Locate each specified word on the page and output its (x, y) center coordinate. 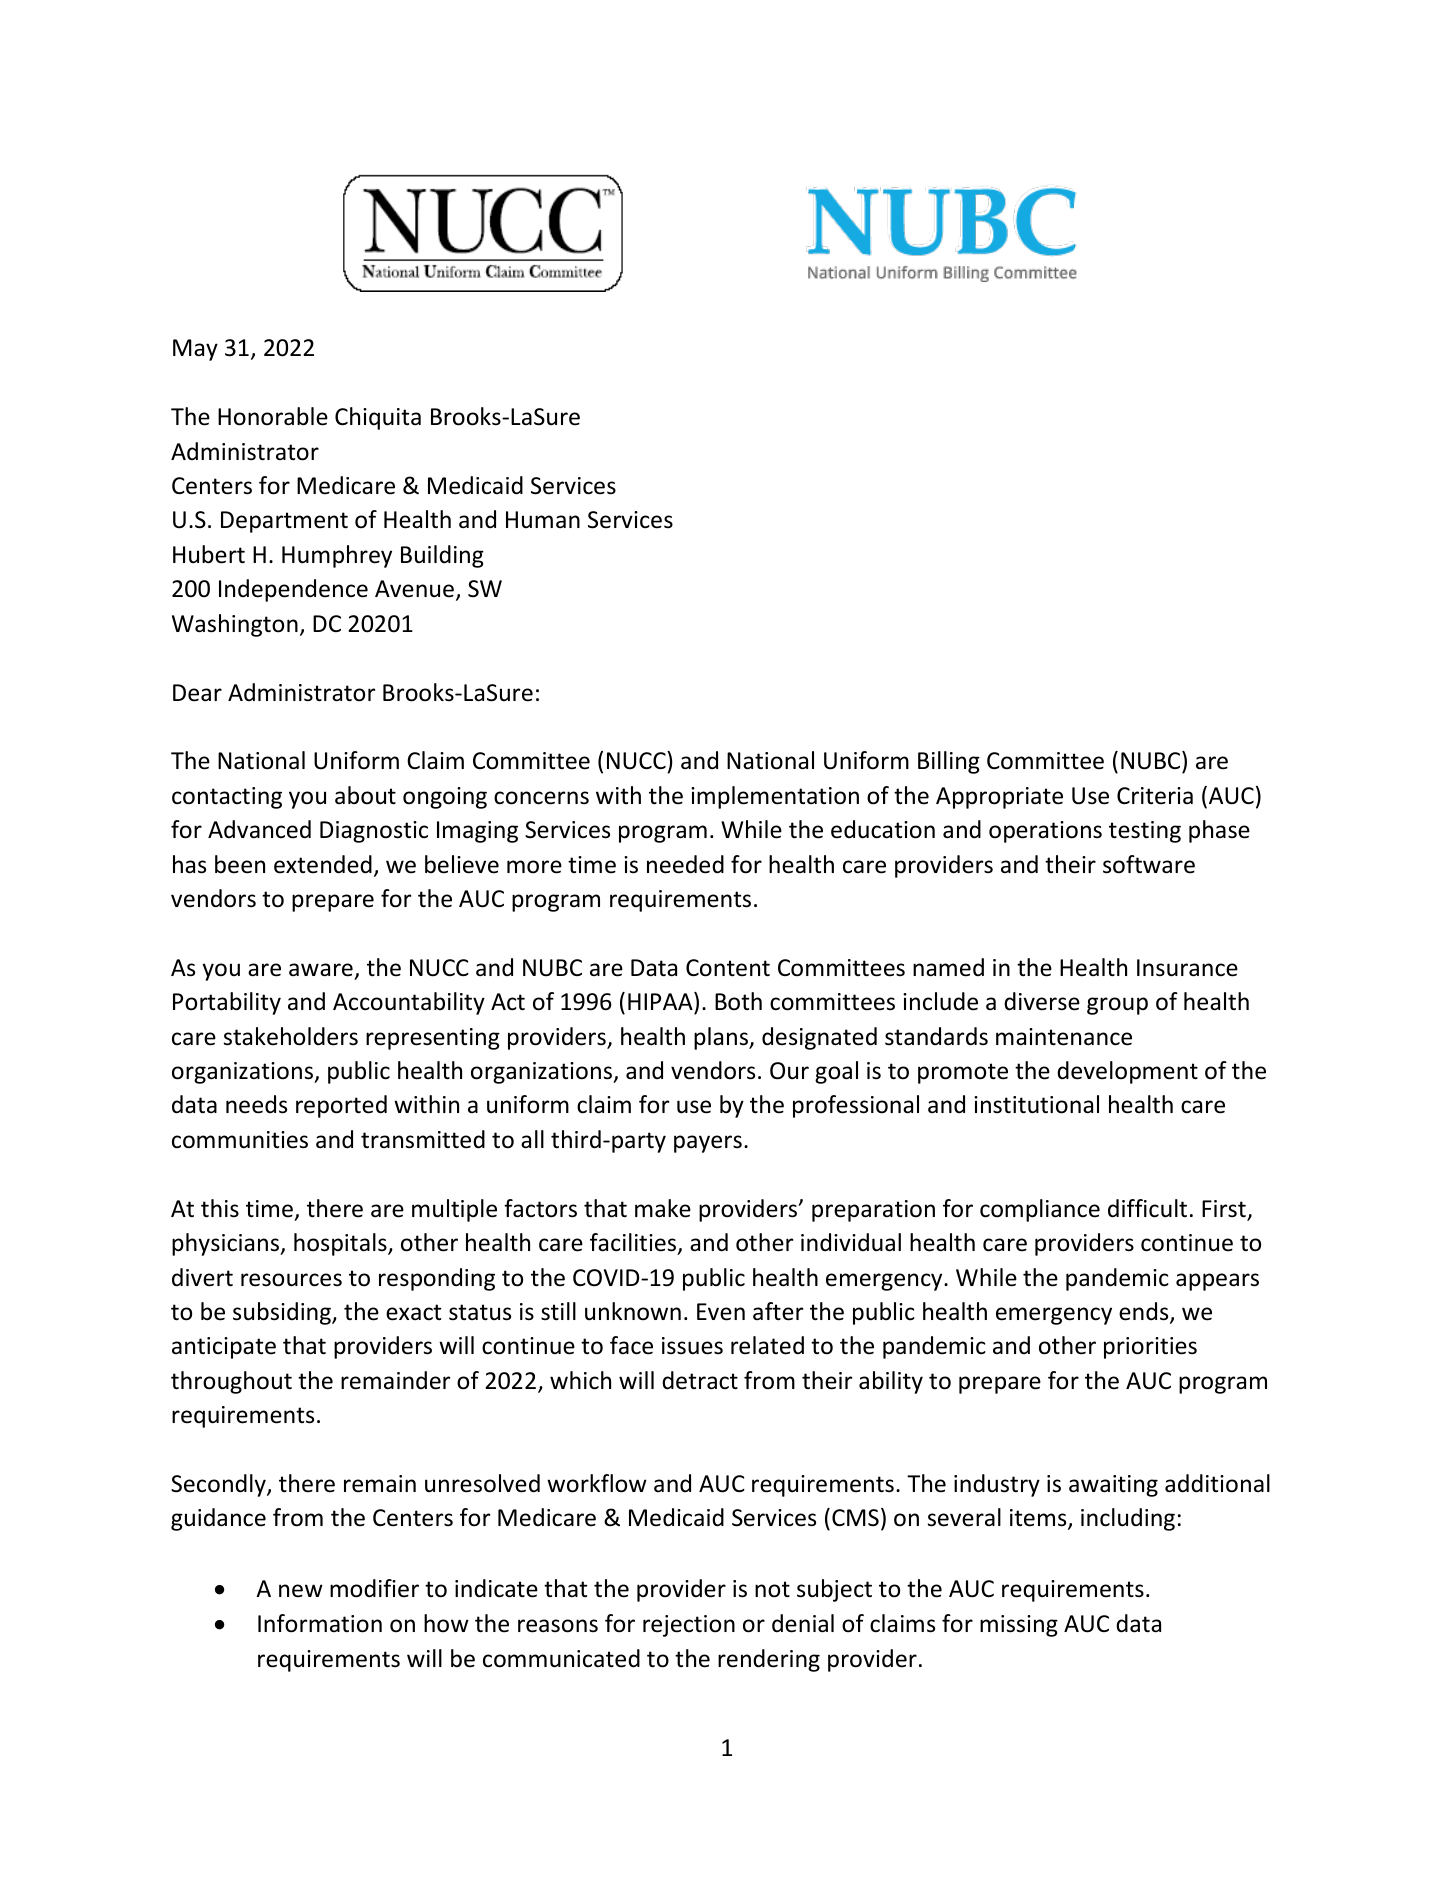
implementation (775, 797)
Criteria (1155, 796)
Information (320, 1623)
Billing (949, 762)
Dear (197, 693)
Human (543, 520)
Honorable (273, 416)
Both (738, 1001)
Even (721, 1312)
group (1117, 1006)
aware (321, 970)
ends (1145, 1312)
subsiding (283, 1313)
